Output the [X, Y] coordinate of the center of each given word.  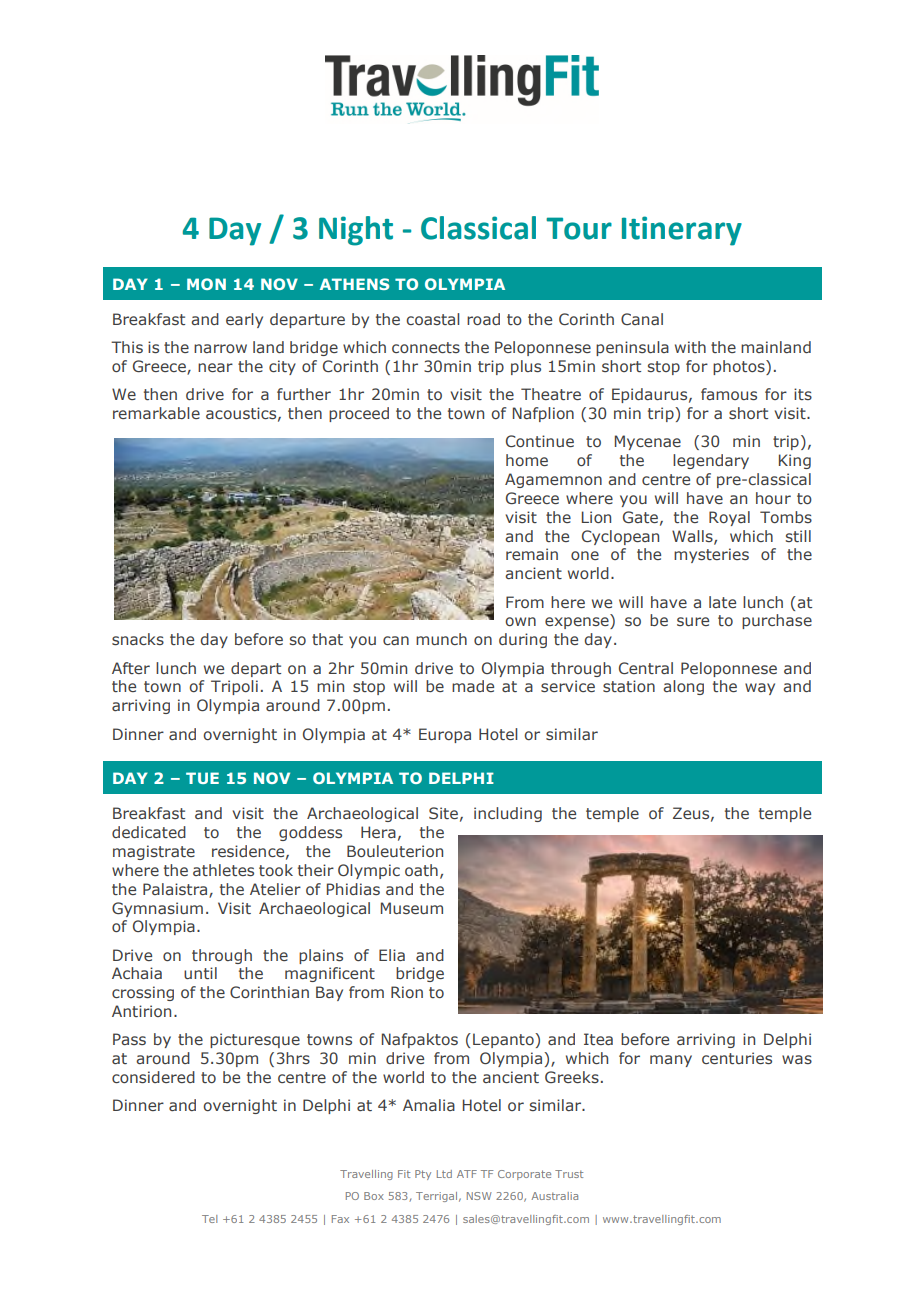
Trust [569, 1174]
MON [206, 284]
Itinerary [682, 231]
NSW [479, 1196]
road [483, 319]
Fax [340, 1219]
